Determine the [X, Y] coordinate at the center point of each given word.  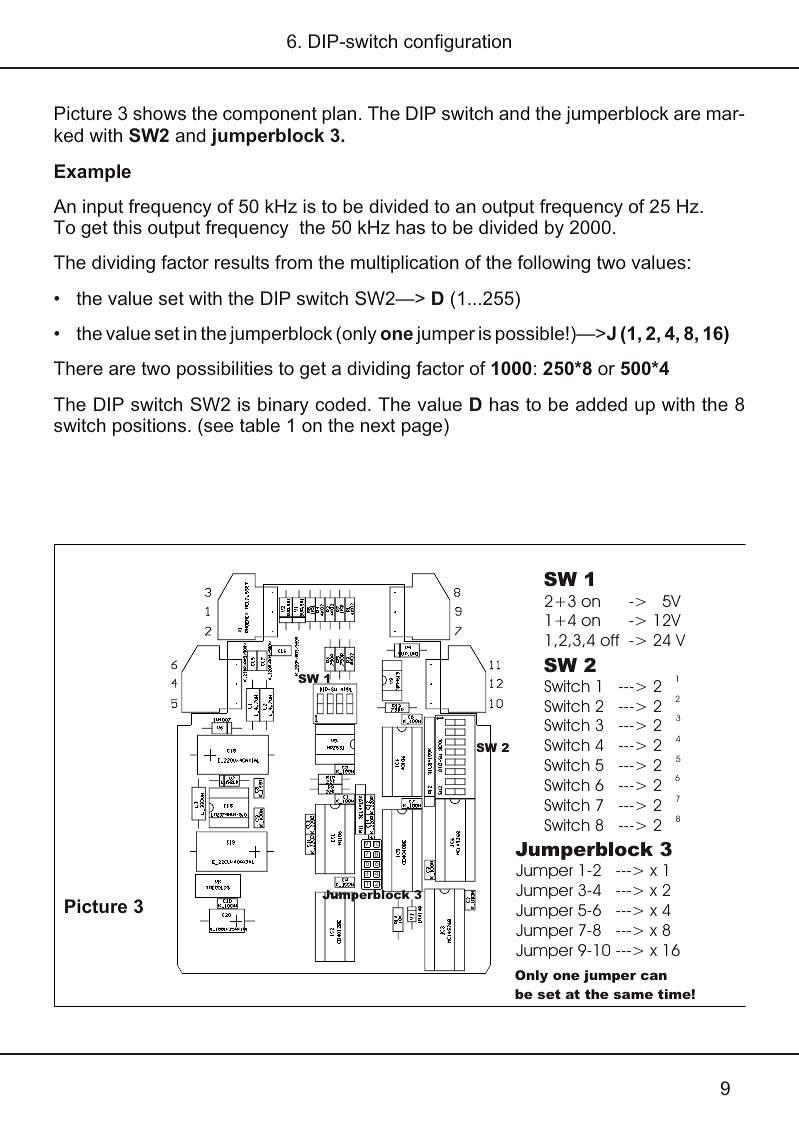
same [633, 995]
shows [159, 113]
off [610, 640]
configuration [457, 43]
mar [724, 115]
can [653, 976]
